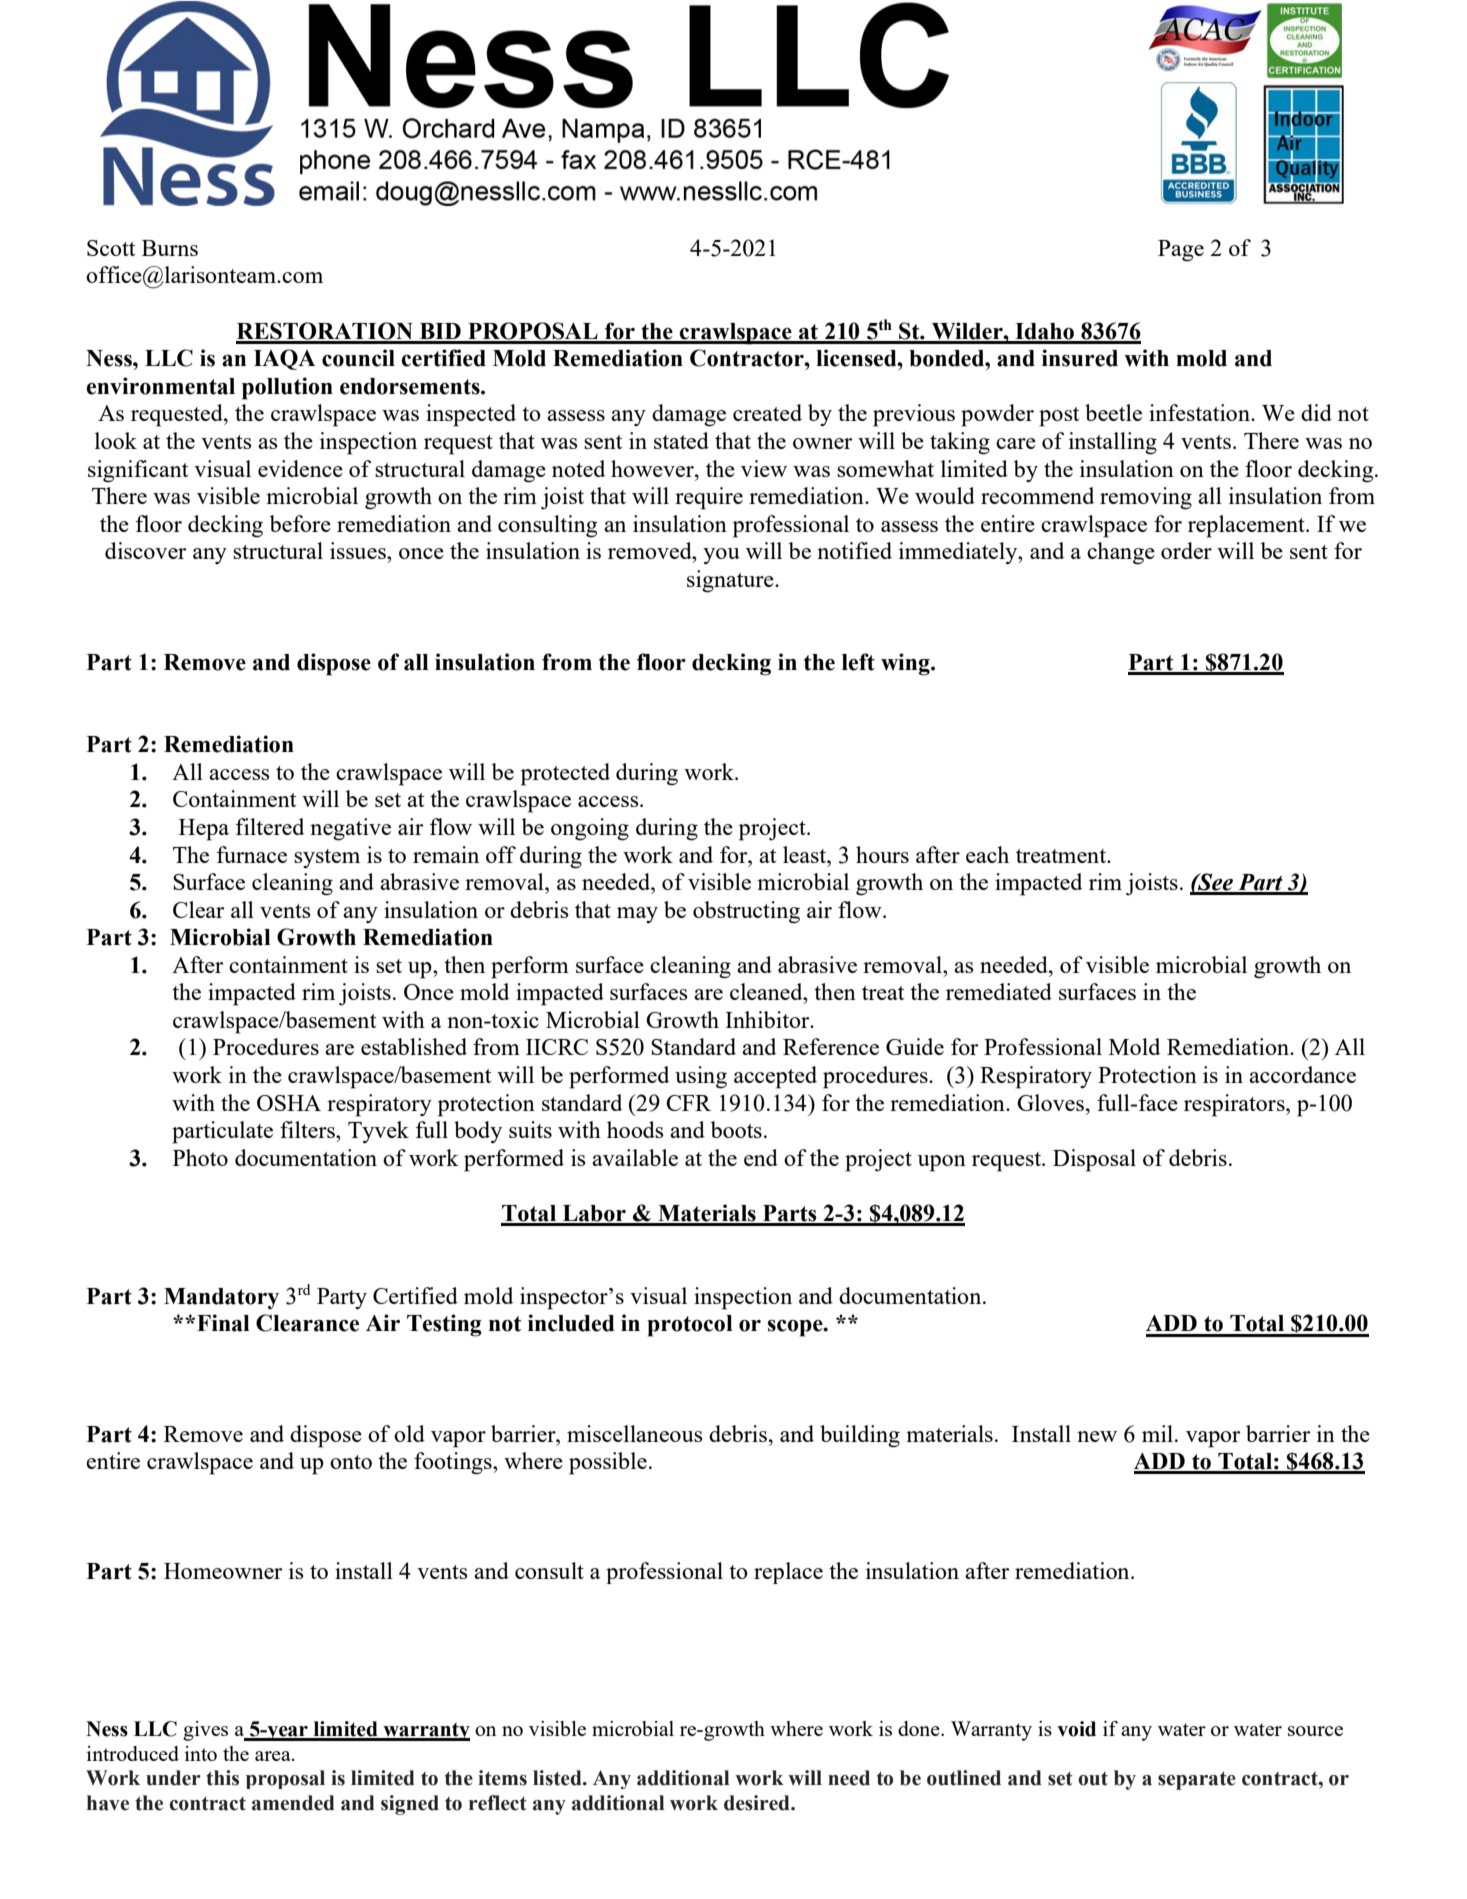 The height and width of the screenshot is (1899, 1467). Describe the element at coordinates (634, 1433) in the screenshot. I see `miscellaneous` at that location.
